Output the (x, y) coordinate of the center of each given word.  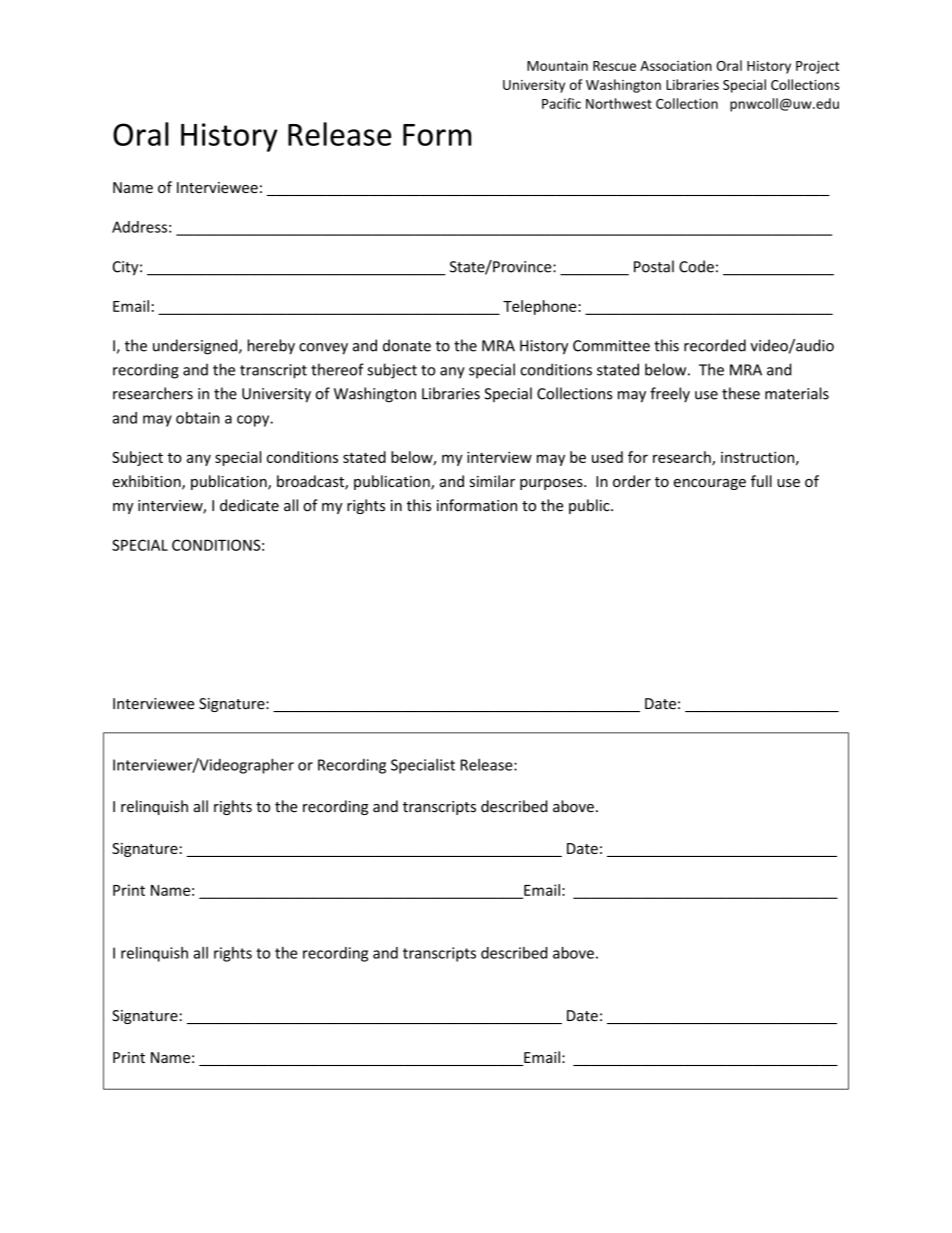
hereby (271, 347)
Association (676, 66)
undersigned (196, 347)
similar (492, 481)
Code (696, 266)
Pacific (561, 103)
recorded (715, 345)
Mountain (557, 66)
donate (407, 345)
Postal (654, 266)
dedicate (249, 505)
